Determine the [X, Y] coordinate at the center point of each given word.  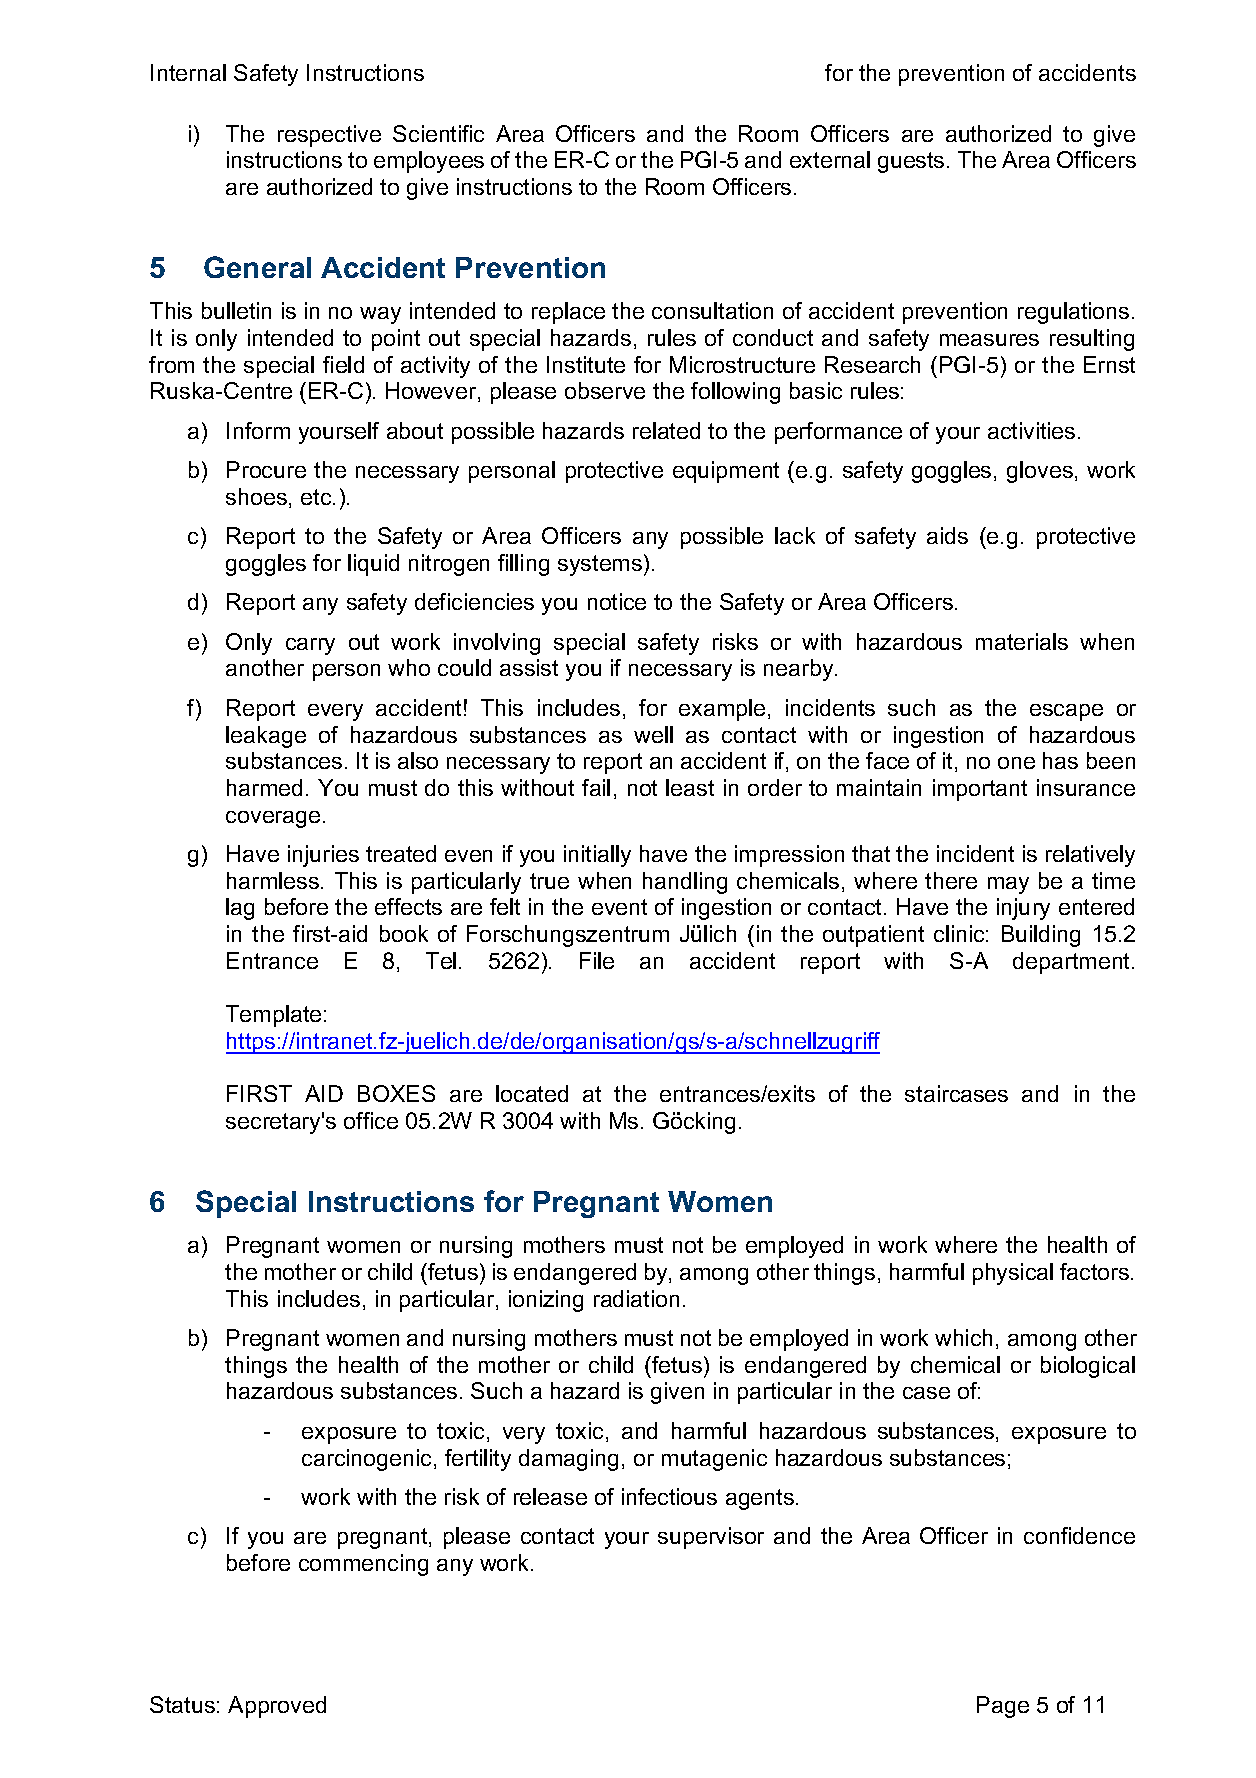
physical [1013, 1274]
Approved [277, 1707]
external [830, 159]
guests [911, 162]
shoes [256, 496]
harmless [274, 880]
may [1008, 885]
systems [600, 565]
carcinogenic [366, 1460]
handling [685, 883]
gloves [1040, 472]
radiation [636, 1298]
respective [329, 136]
